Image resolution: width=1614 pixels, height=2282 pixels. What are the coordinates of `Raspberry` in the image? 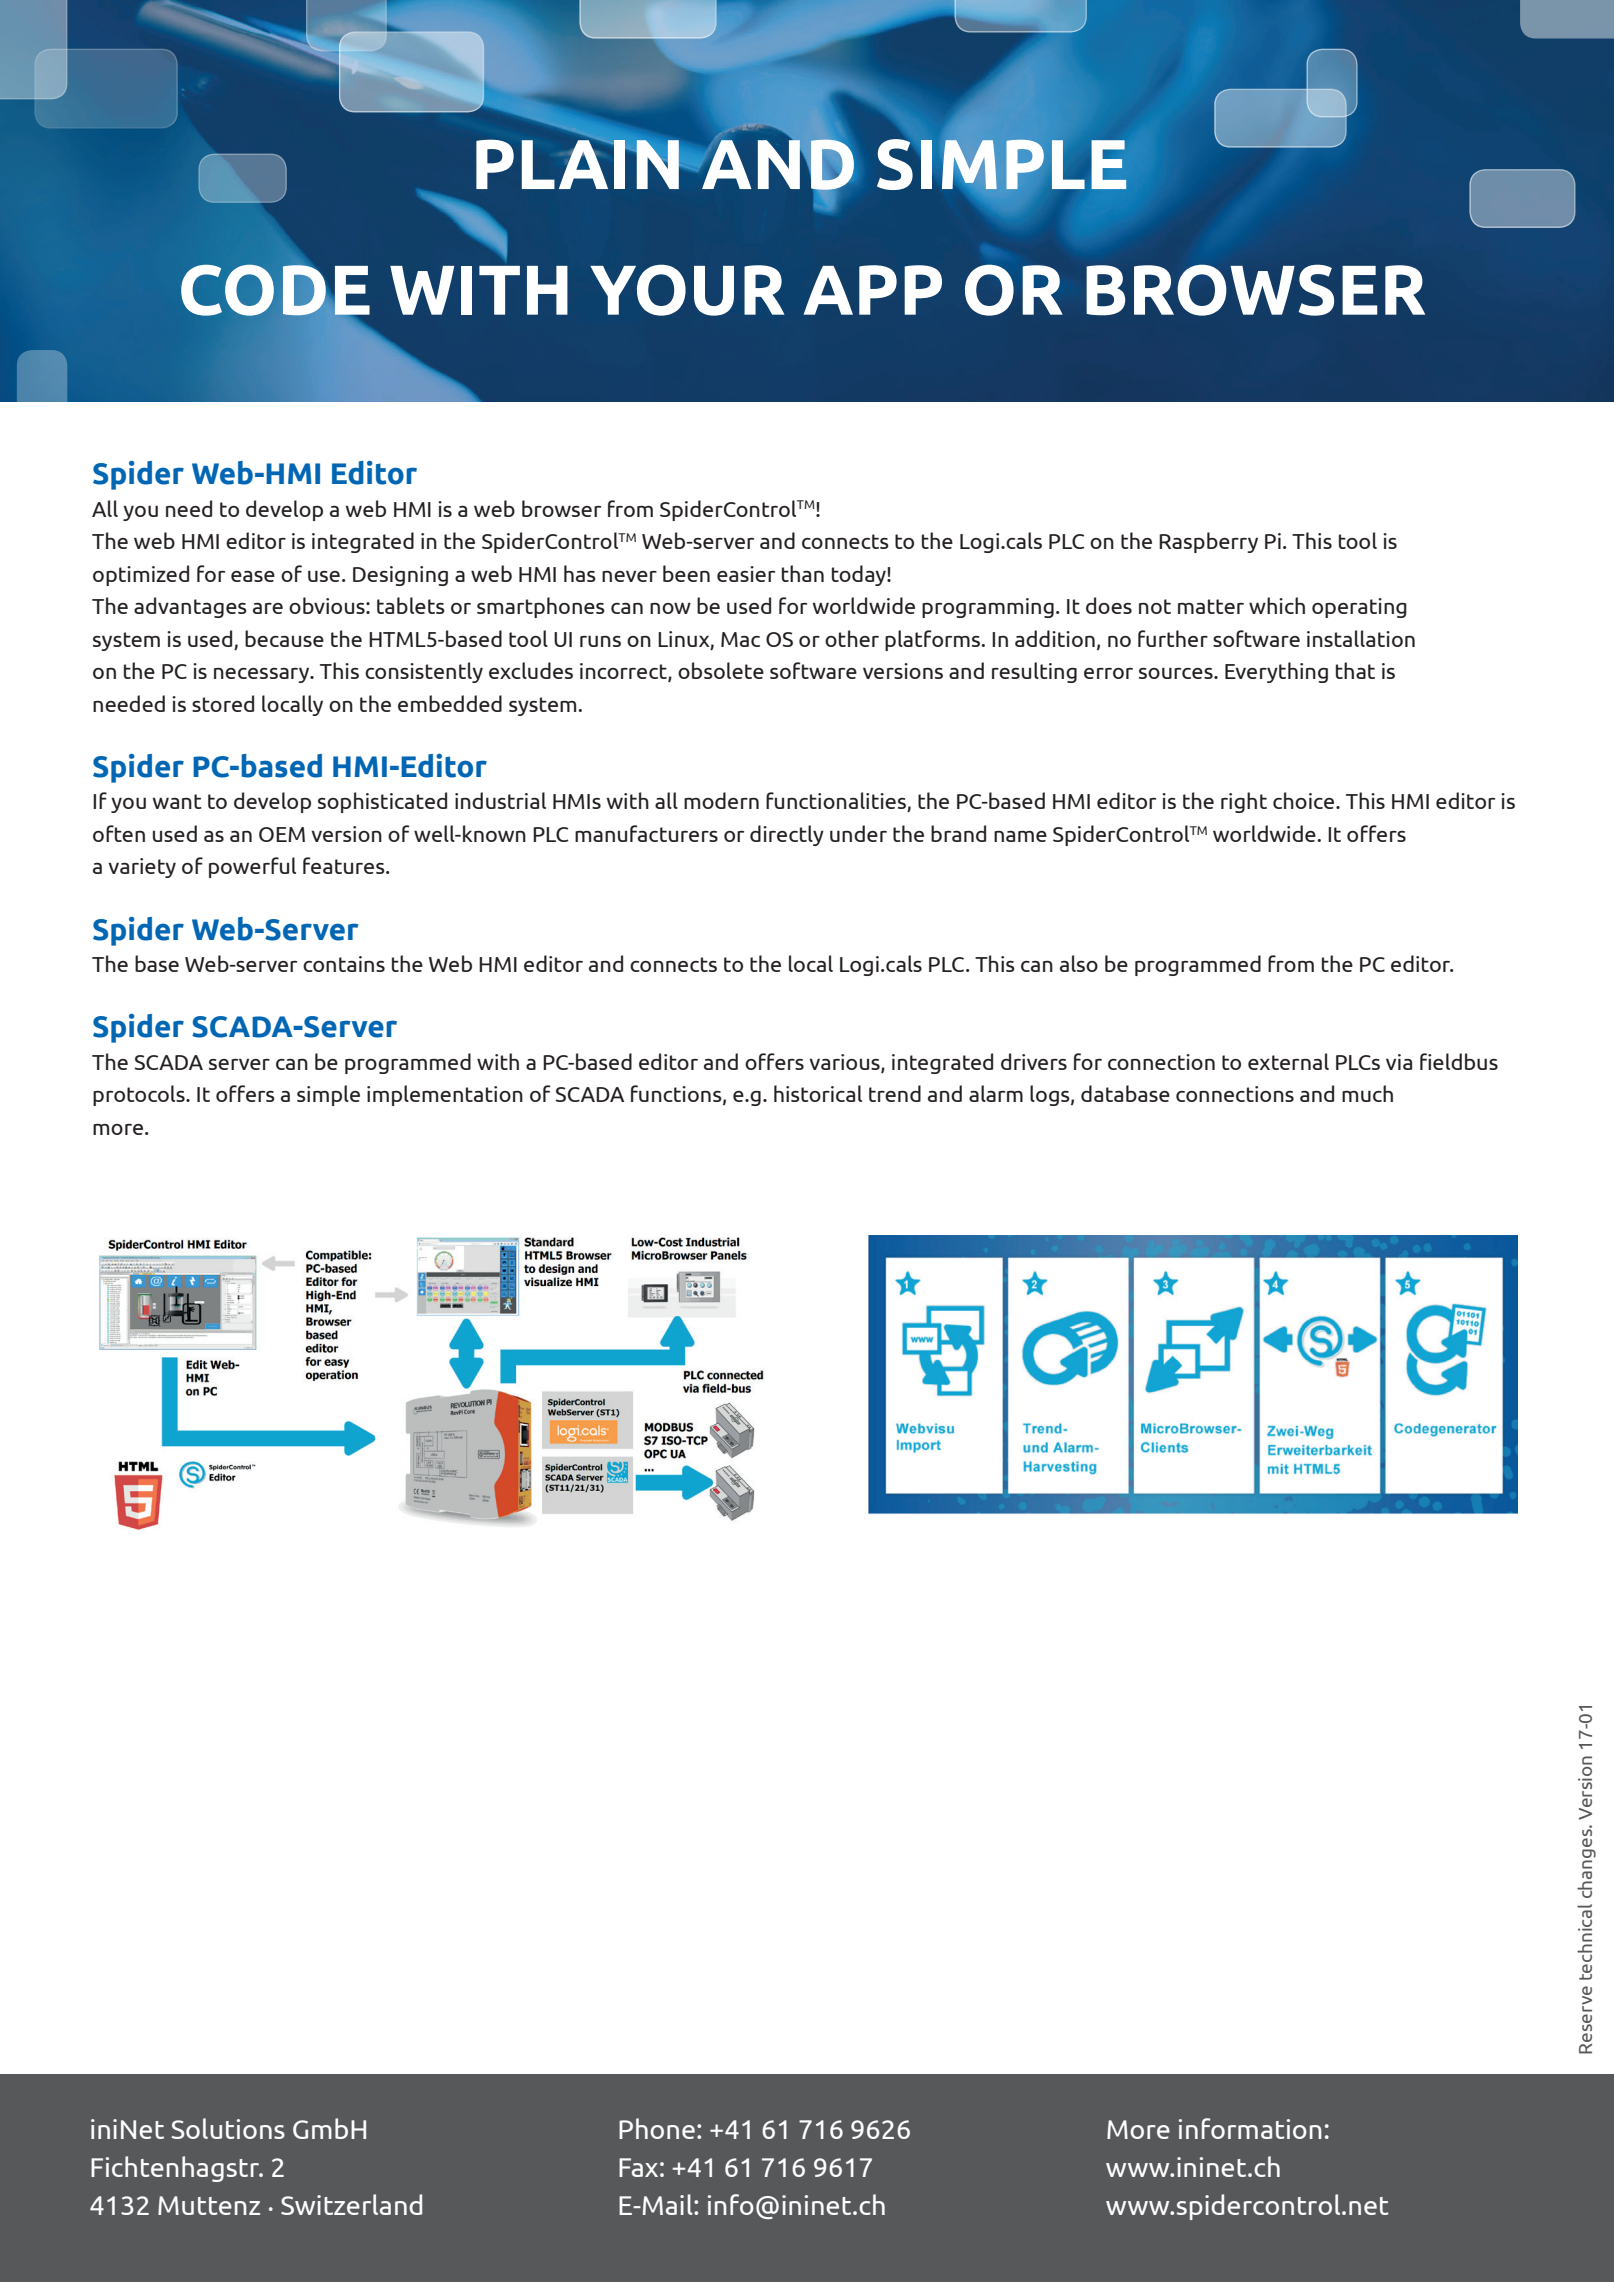 It's located at (1208, 542).
